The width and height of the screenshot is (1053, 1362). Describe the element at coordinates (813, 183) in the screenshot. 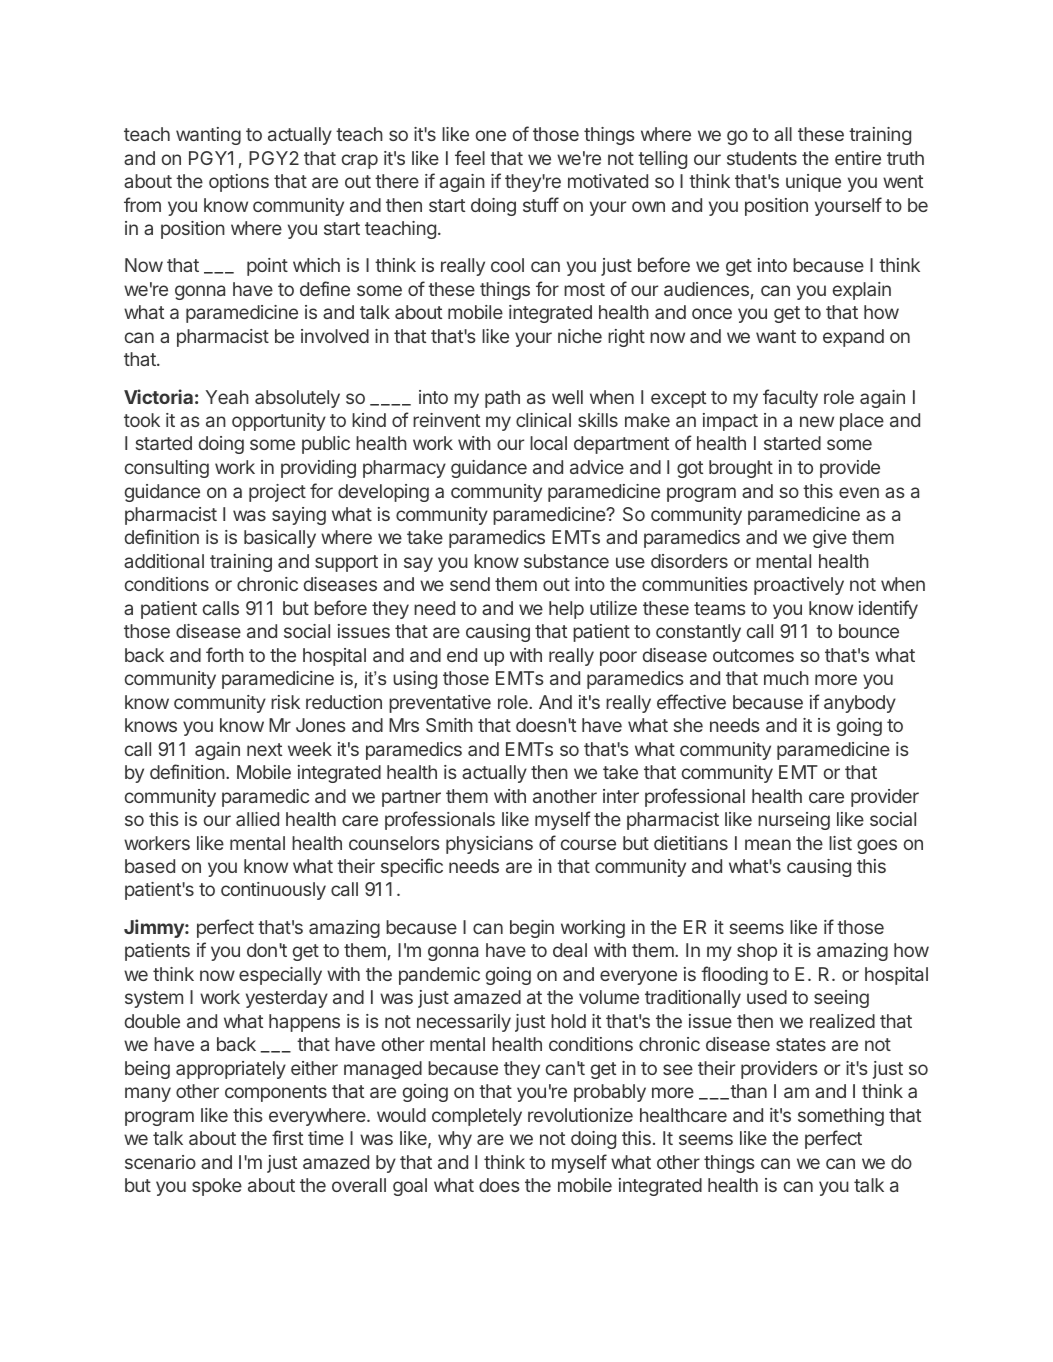

I see `unique` at that location.
